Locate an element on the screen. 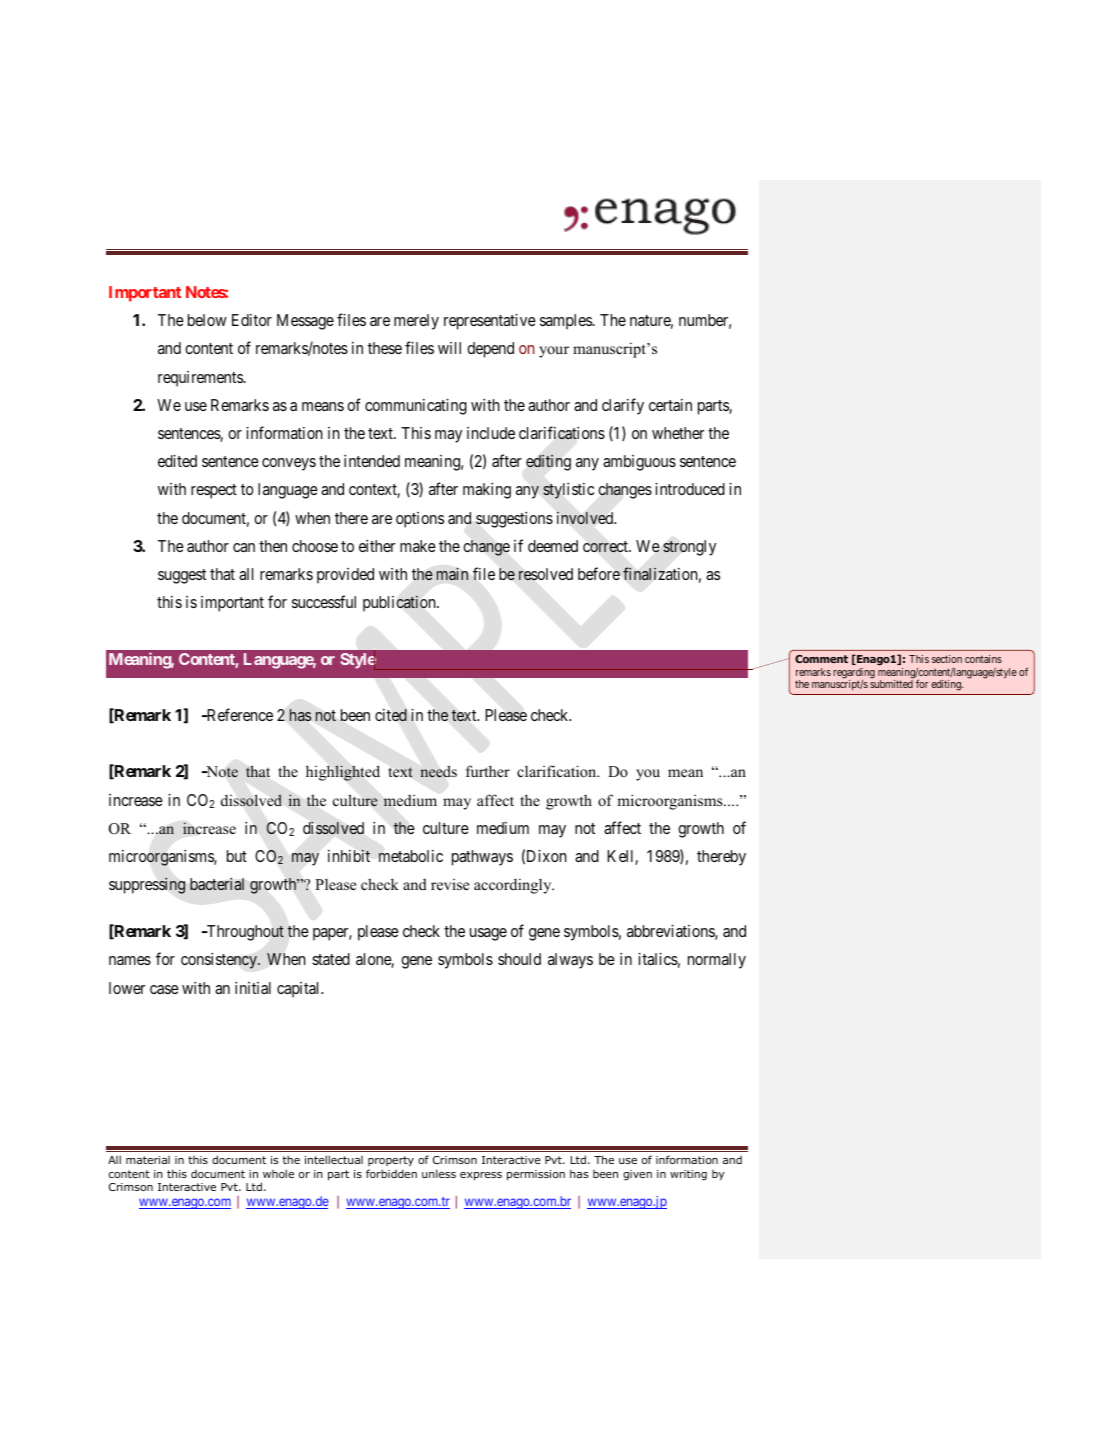 This screenshot has height=1439, width=1112. whole is located at coordinates (278, 1173).
